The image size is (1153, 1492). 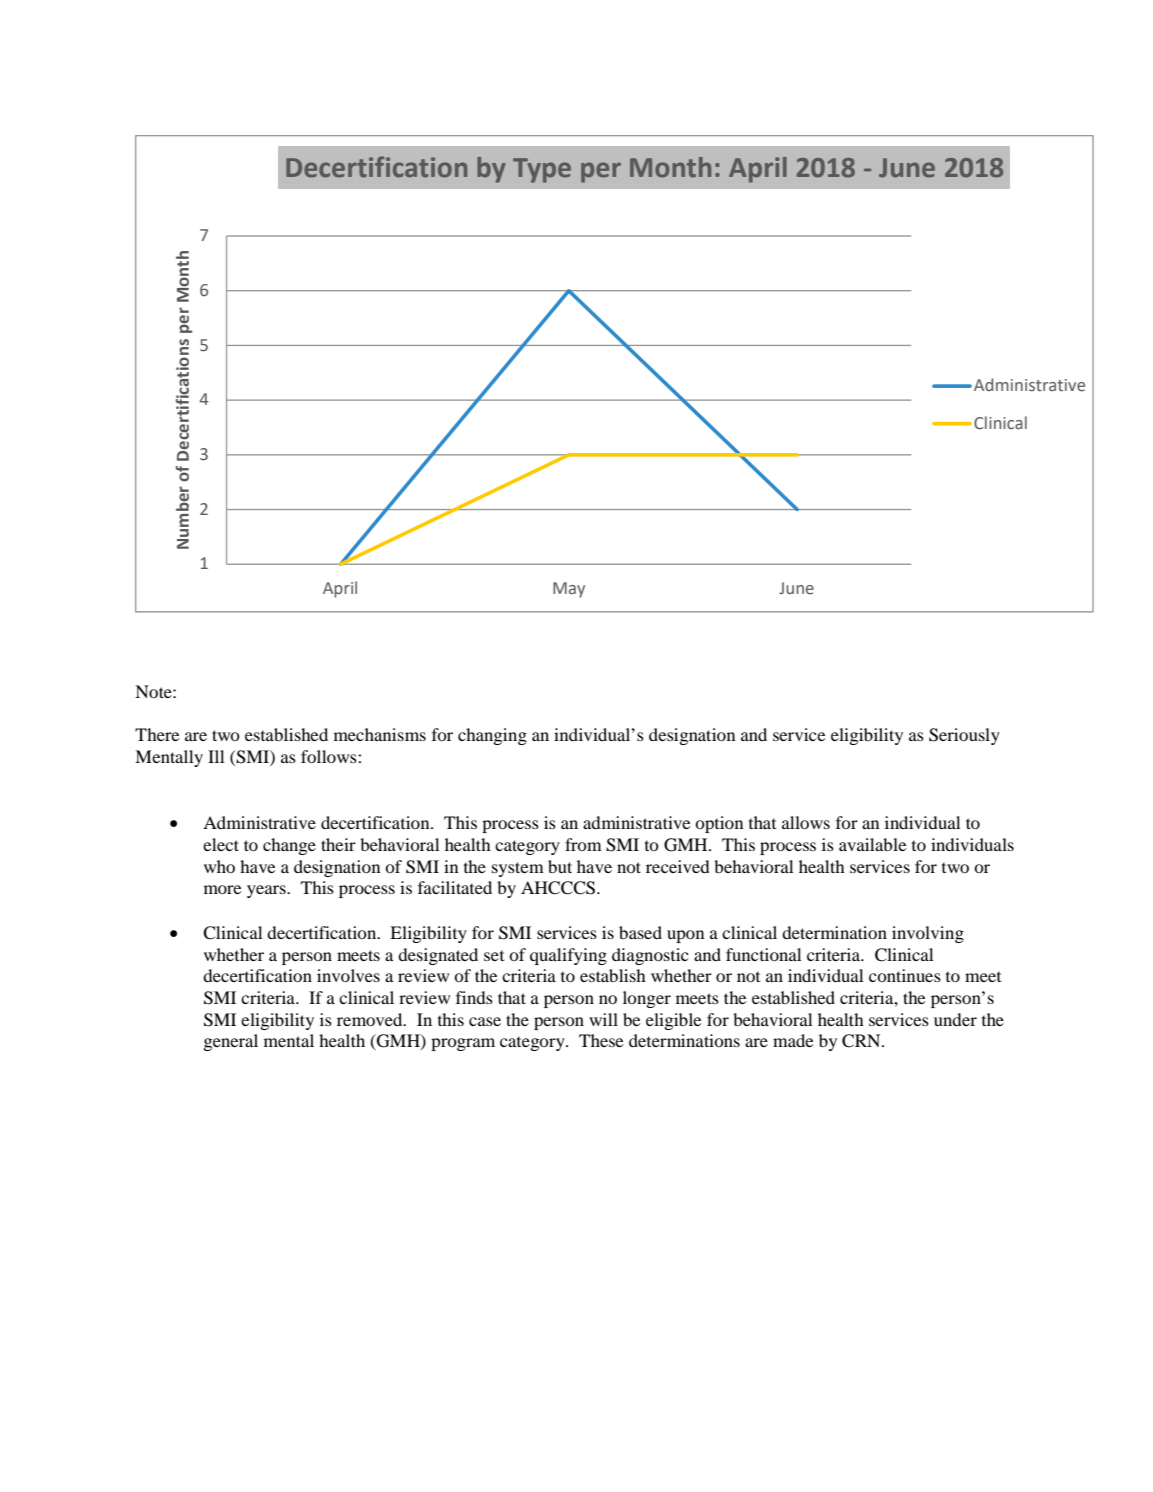 I want to click on but, so click(x=560, y=866).
